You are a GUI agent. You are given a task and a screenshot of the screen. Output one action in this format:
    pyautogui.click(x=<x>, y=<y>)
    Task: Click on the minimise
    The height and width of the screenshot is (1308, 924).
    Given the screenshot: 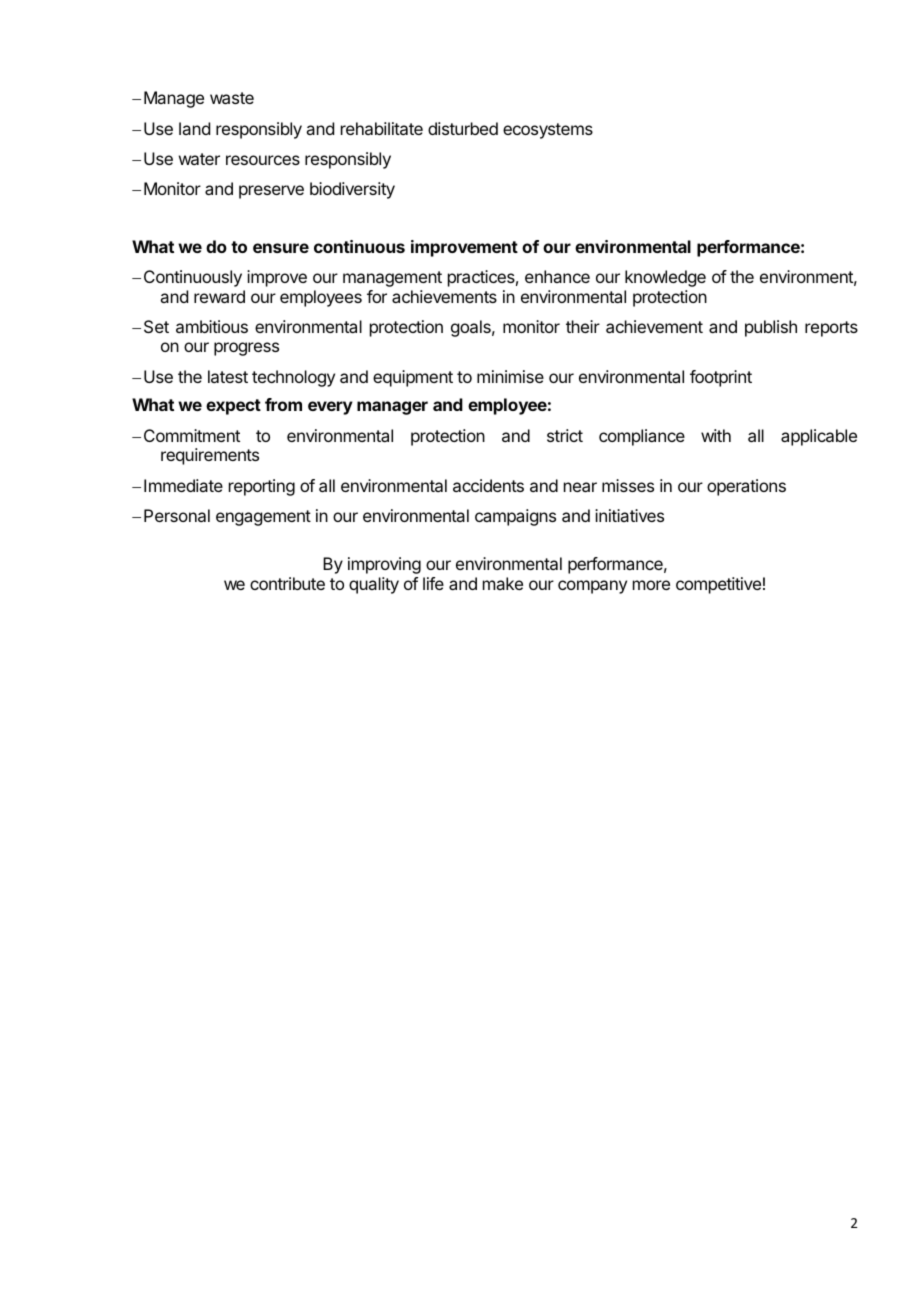 What is the action you would take?
    pyautogui.click(x=510, y=376)
